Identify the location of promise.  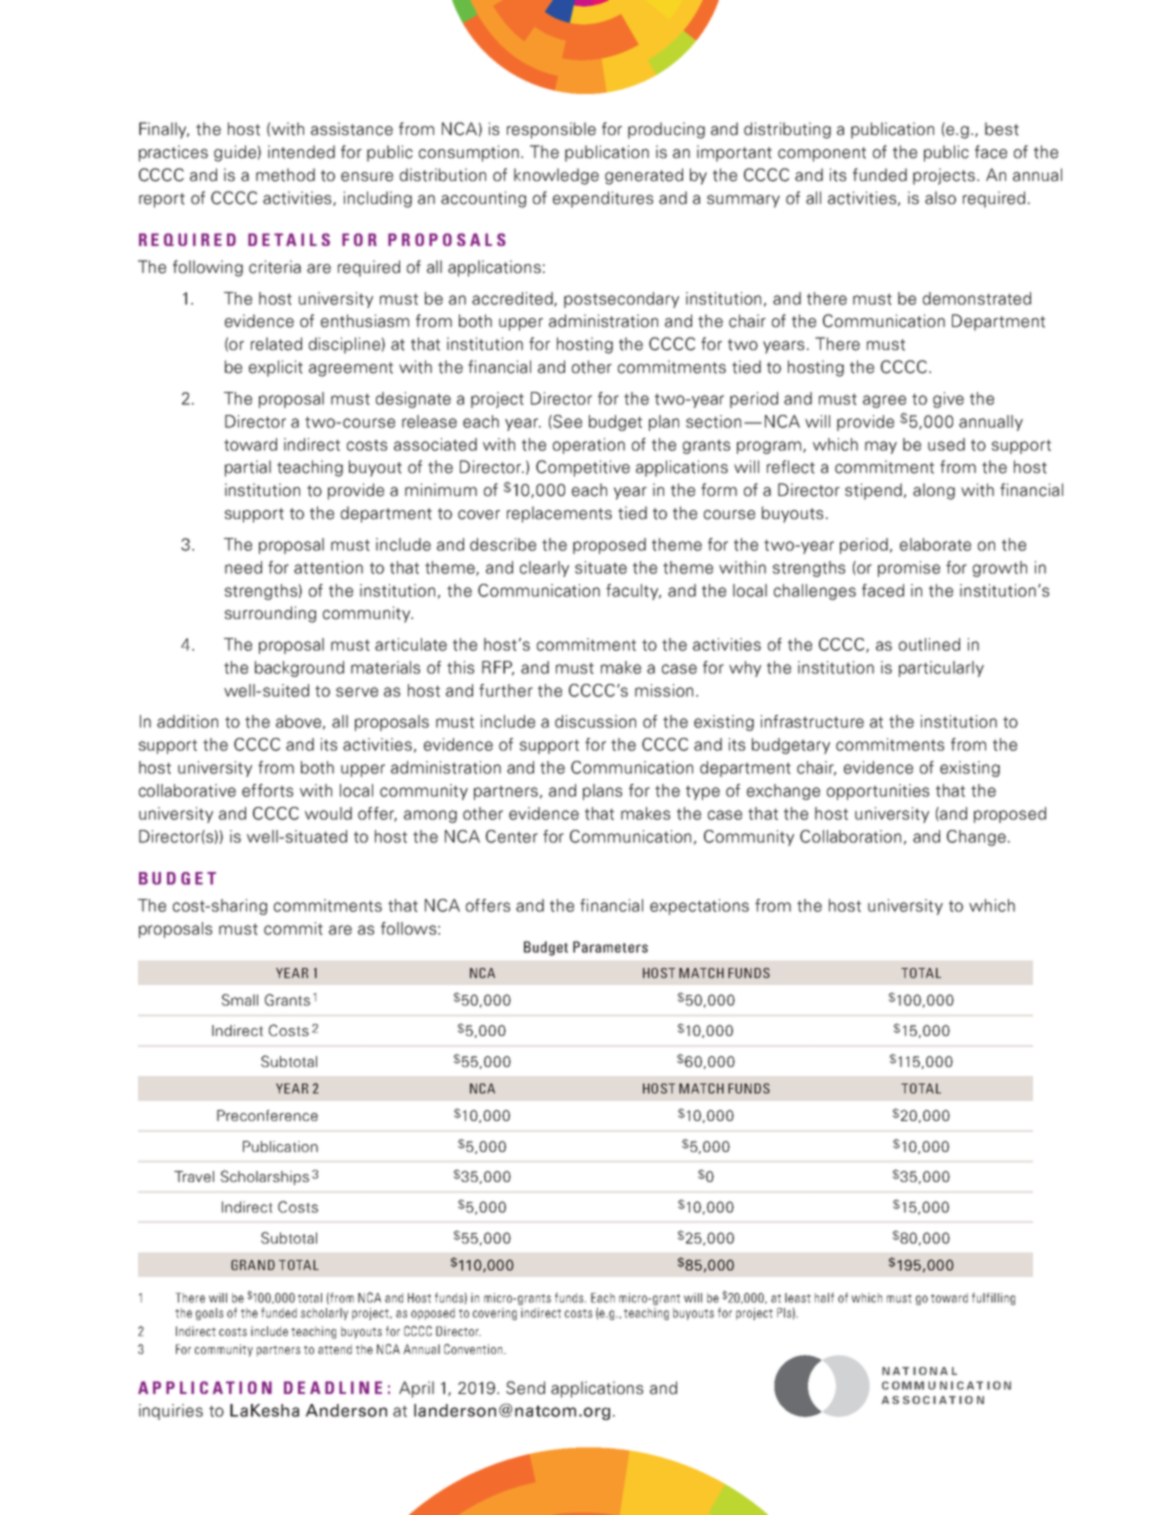
(909, 569).
